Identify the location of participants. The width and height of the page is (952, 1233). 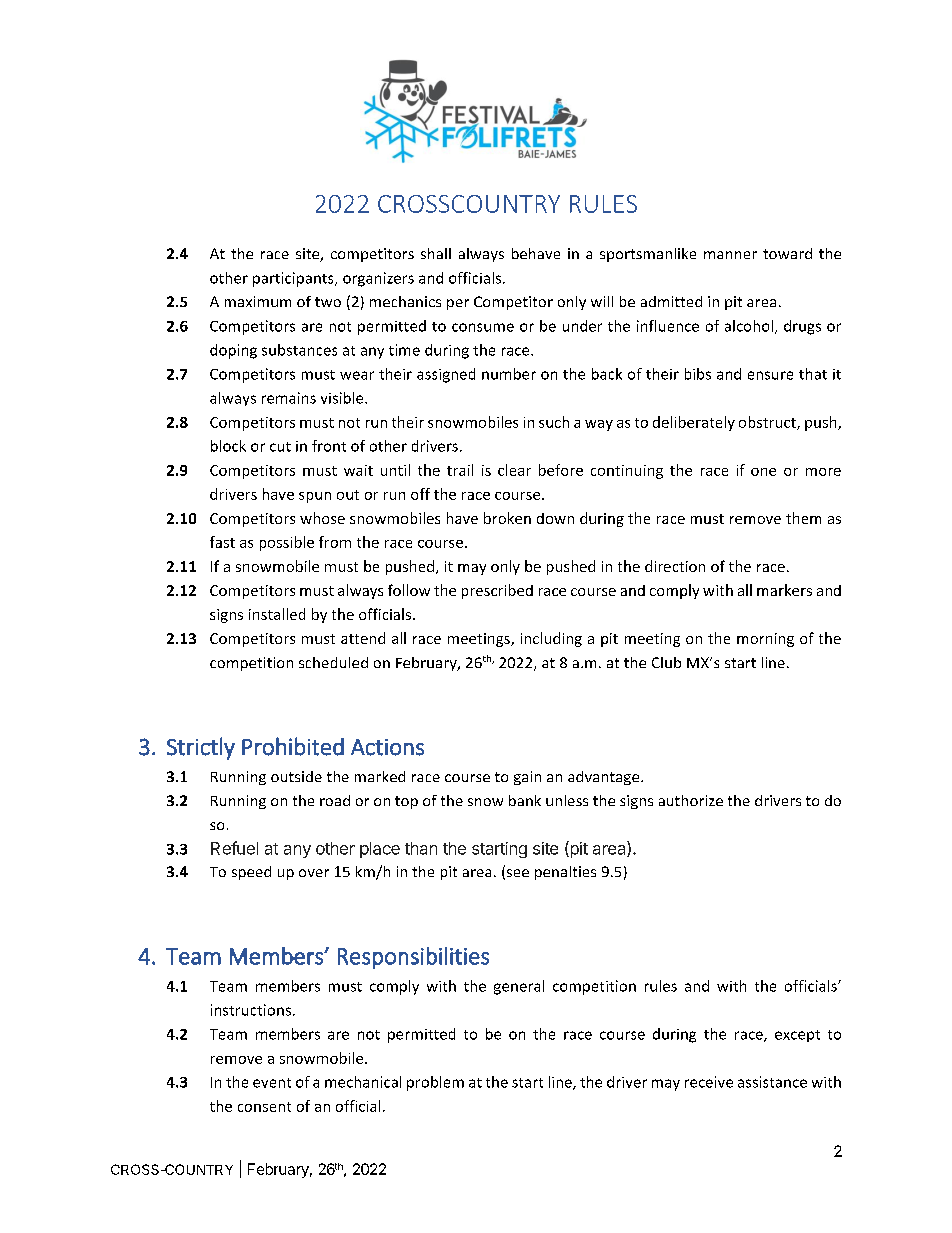
(294, 279).
